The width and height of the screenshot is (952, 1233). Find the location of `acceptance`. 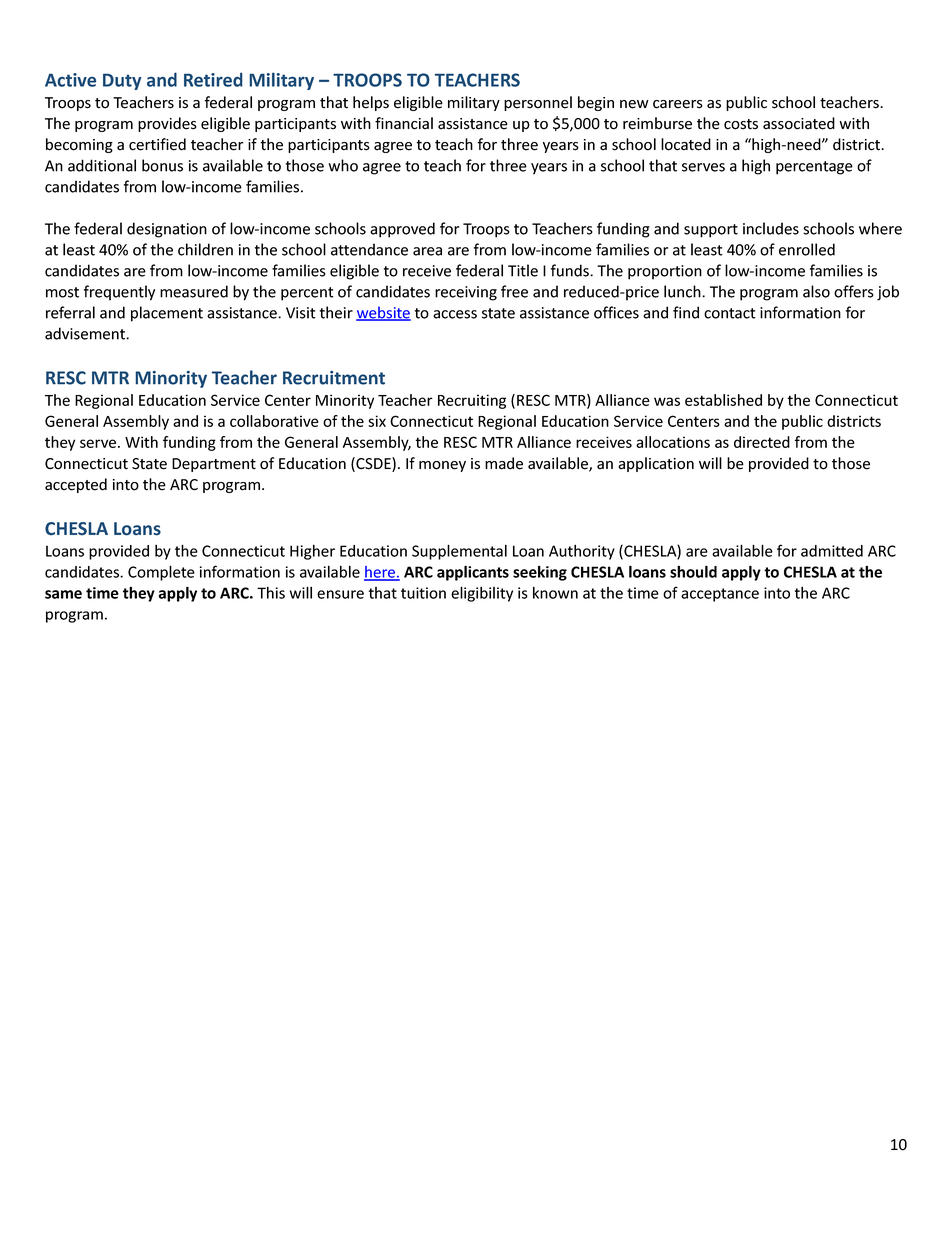

acceptance is located at coordinates (720, 595).
